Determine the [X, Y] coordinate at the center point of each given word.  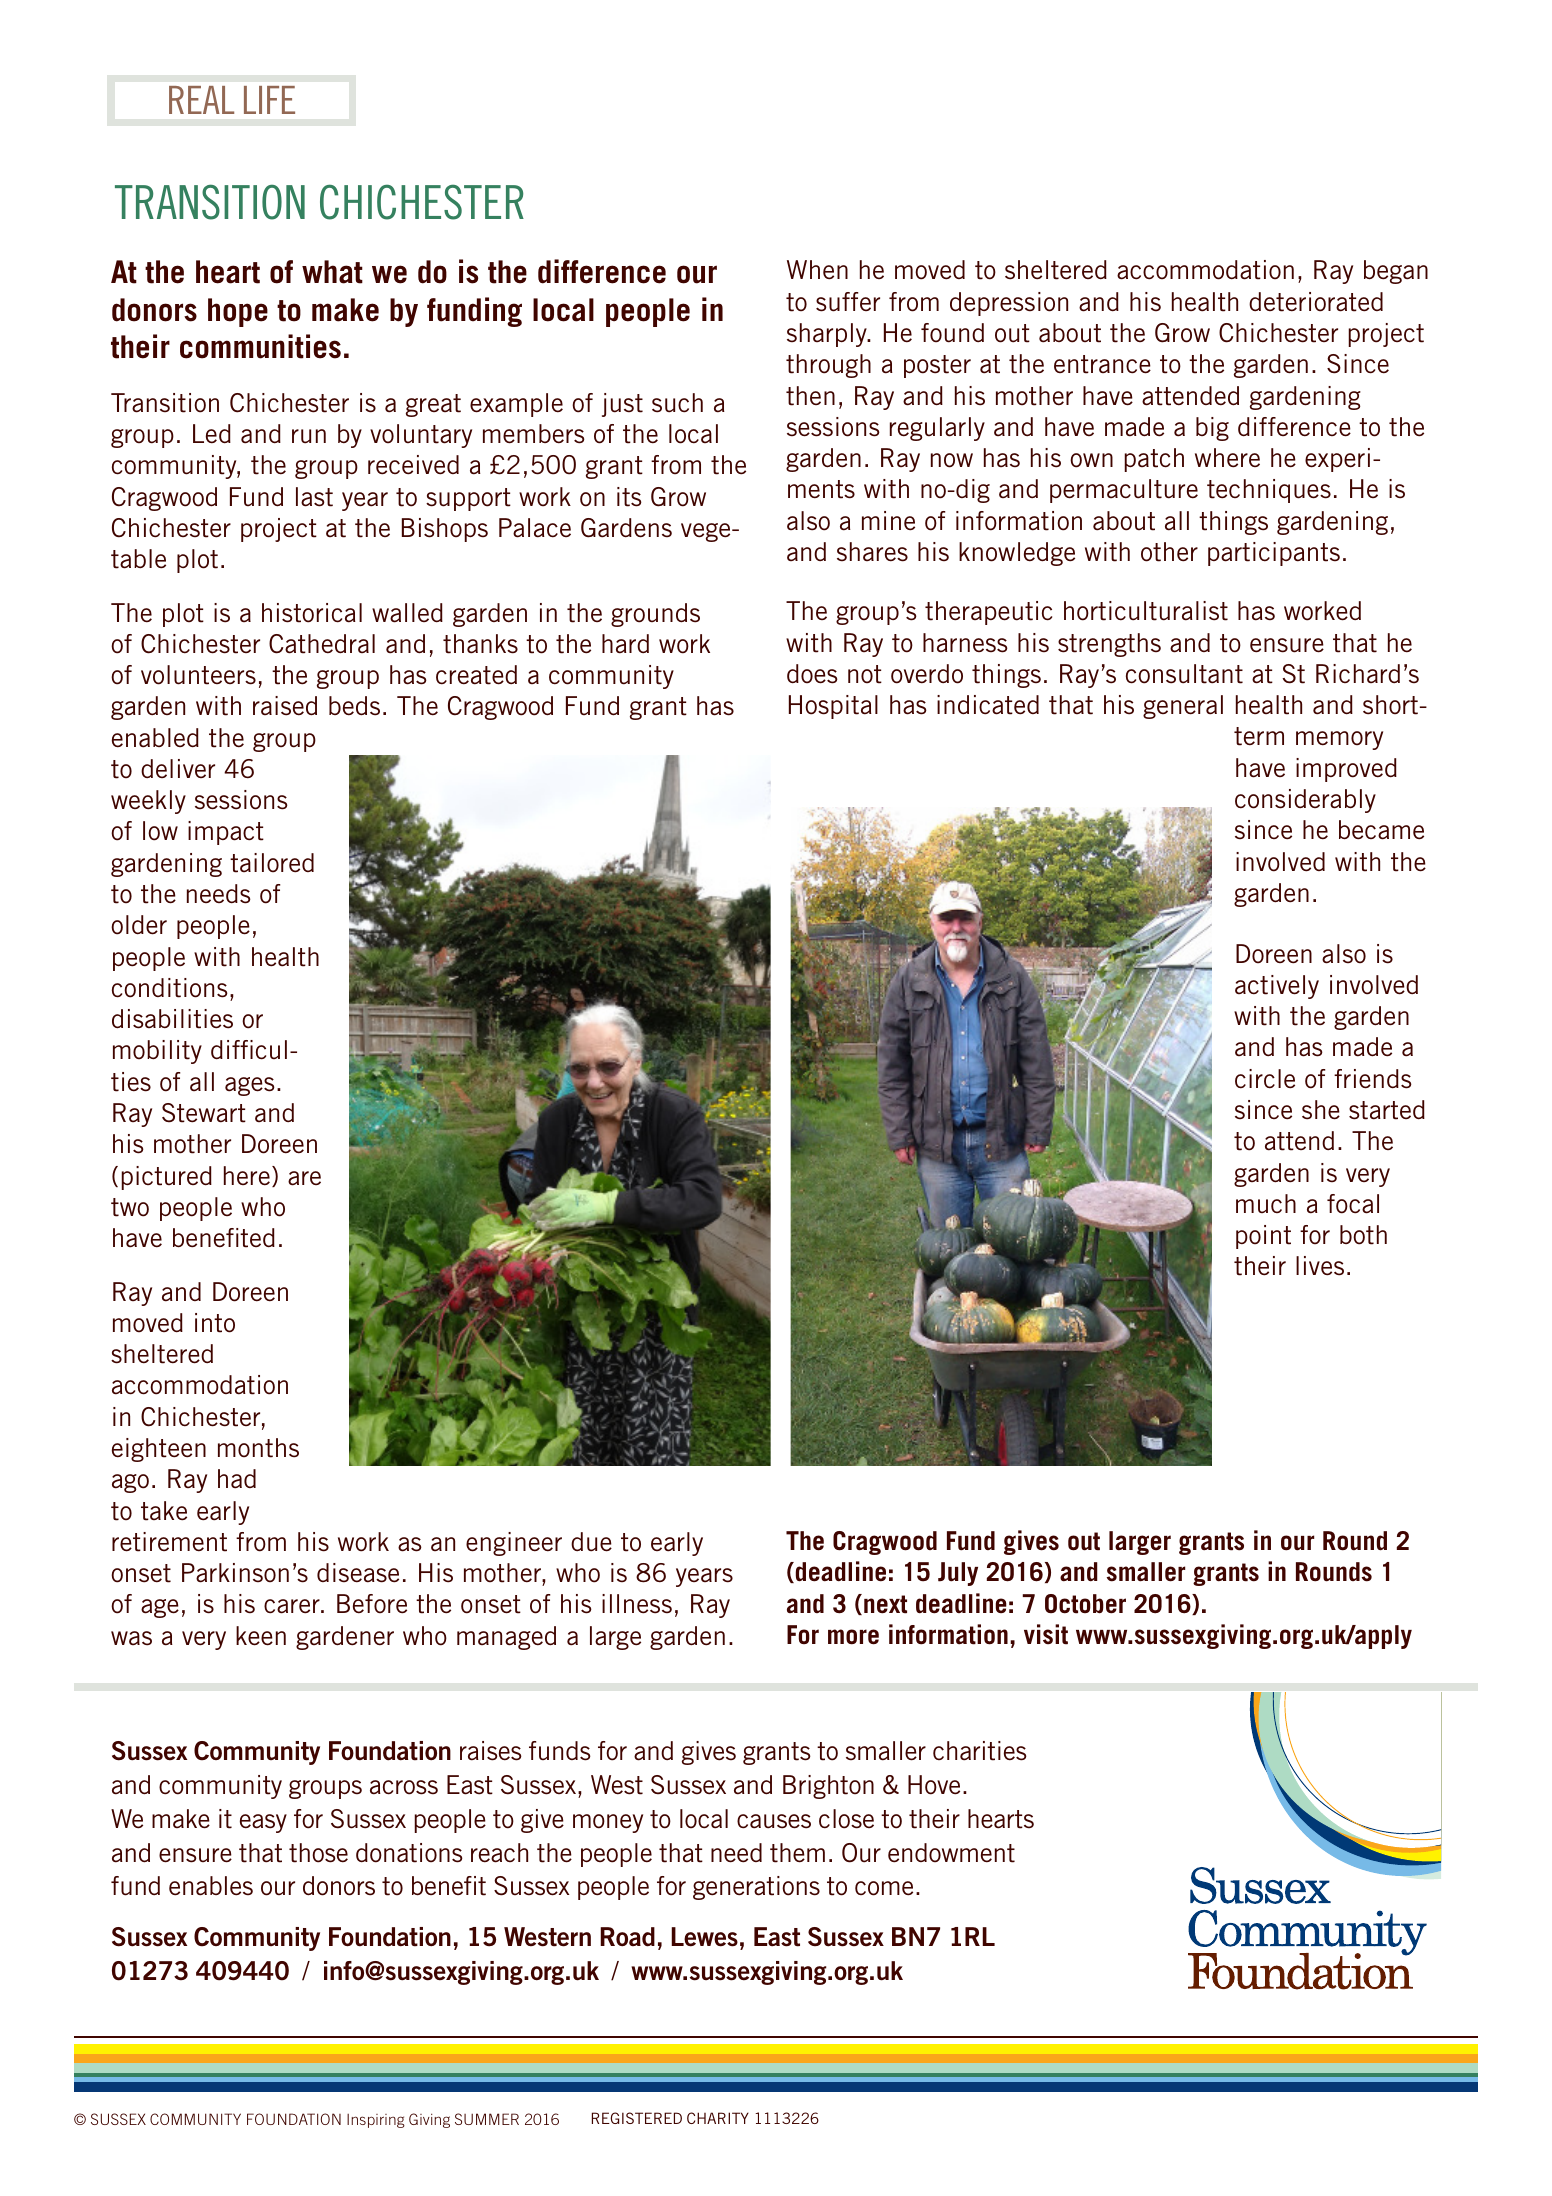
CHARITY [718, 2118]
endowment [951, 1853]
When [817, 270]
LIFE [269, 100]
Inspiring [376, 2121]
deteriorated [1316, 302]
